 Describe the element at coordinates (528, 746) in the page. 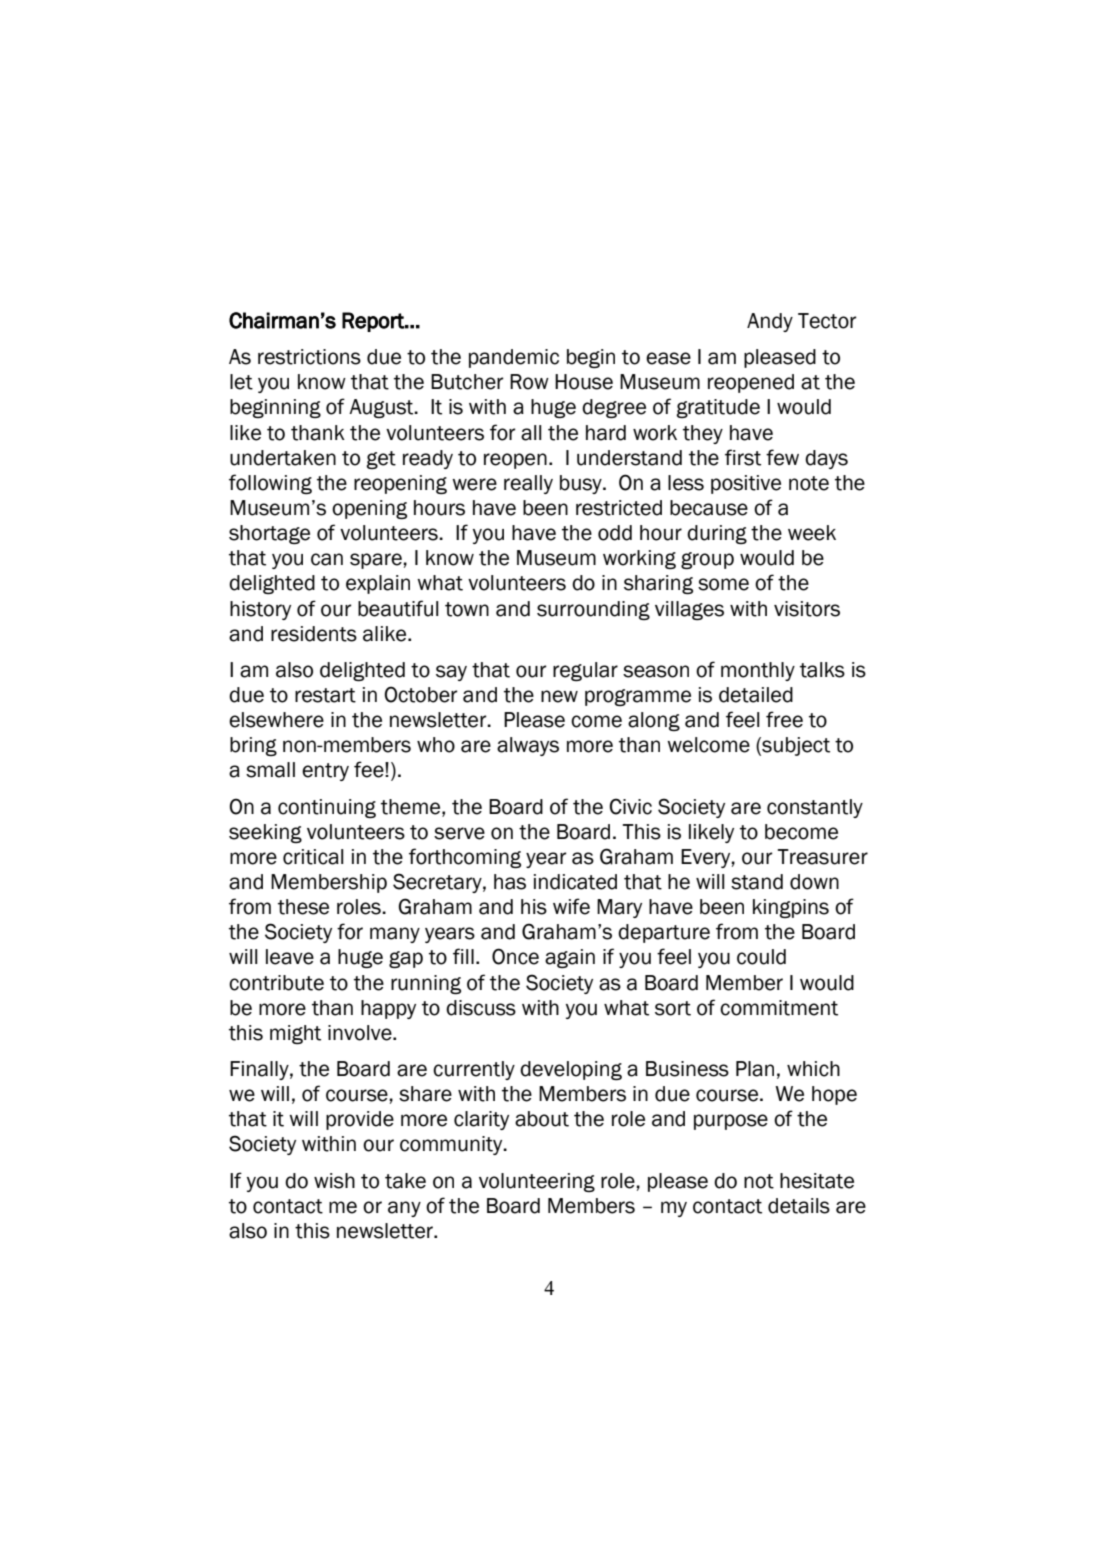

I see `always` at that location.
